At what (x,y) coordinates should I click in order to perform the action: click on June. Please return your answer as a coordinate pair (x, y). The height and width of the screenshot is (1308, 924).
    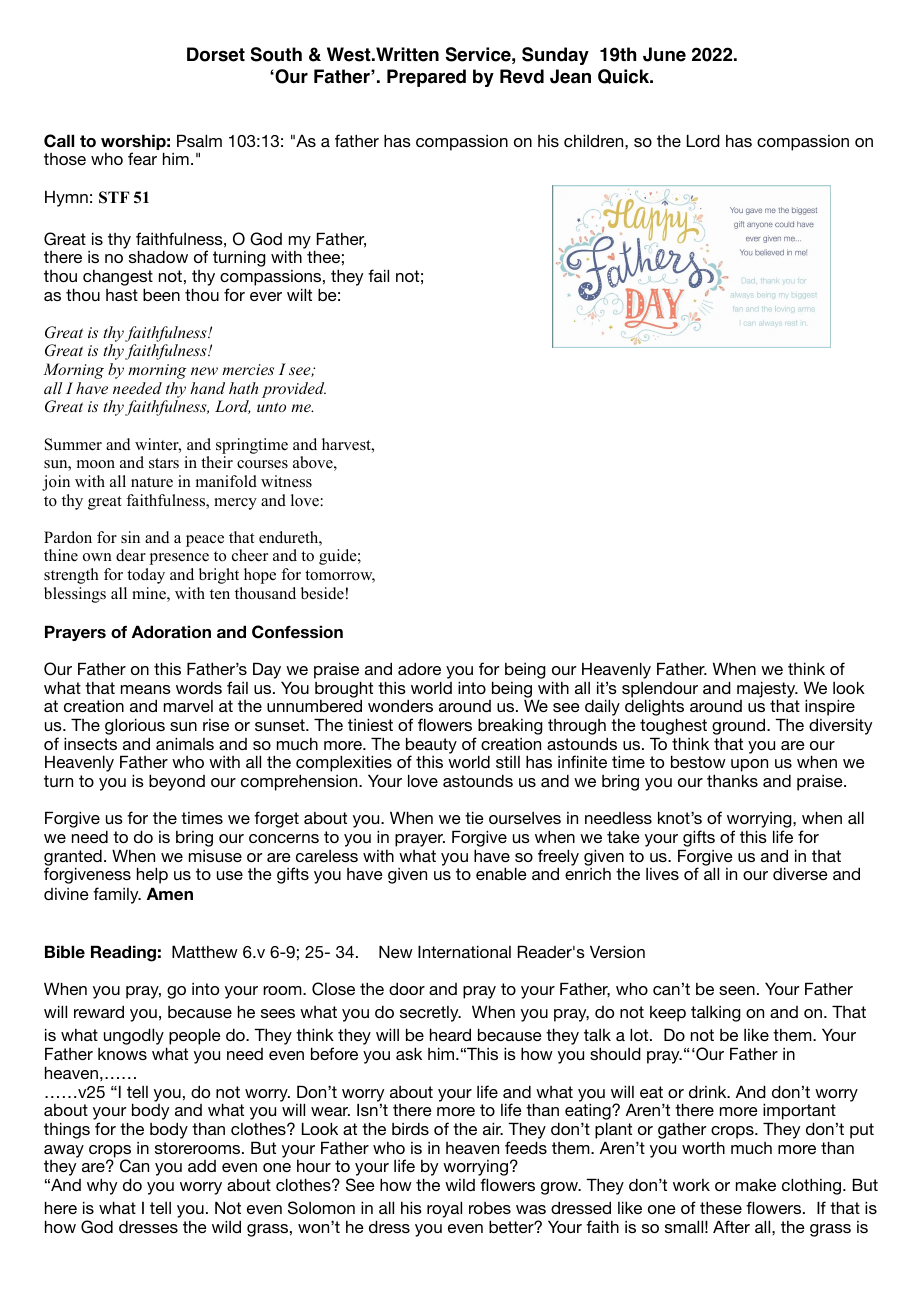
    Looking at the image, I should click on (664, 54).
